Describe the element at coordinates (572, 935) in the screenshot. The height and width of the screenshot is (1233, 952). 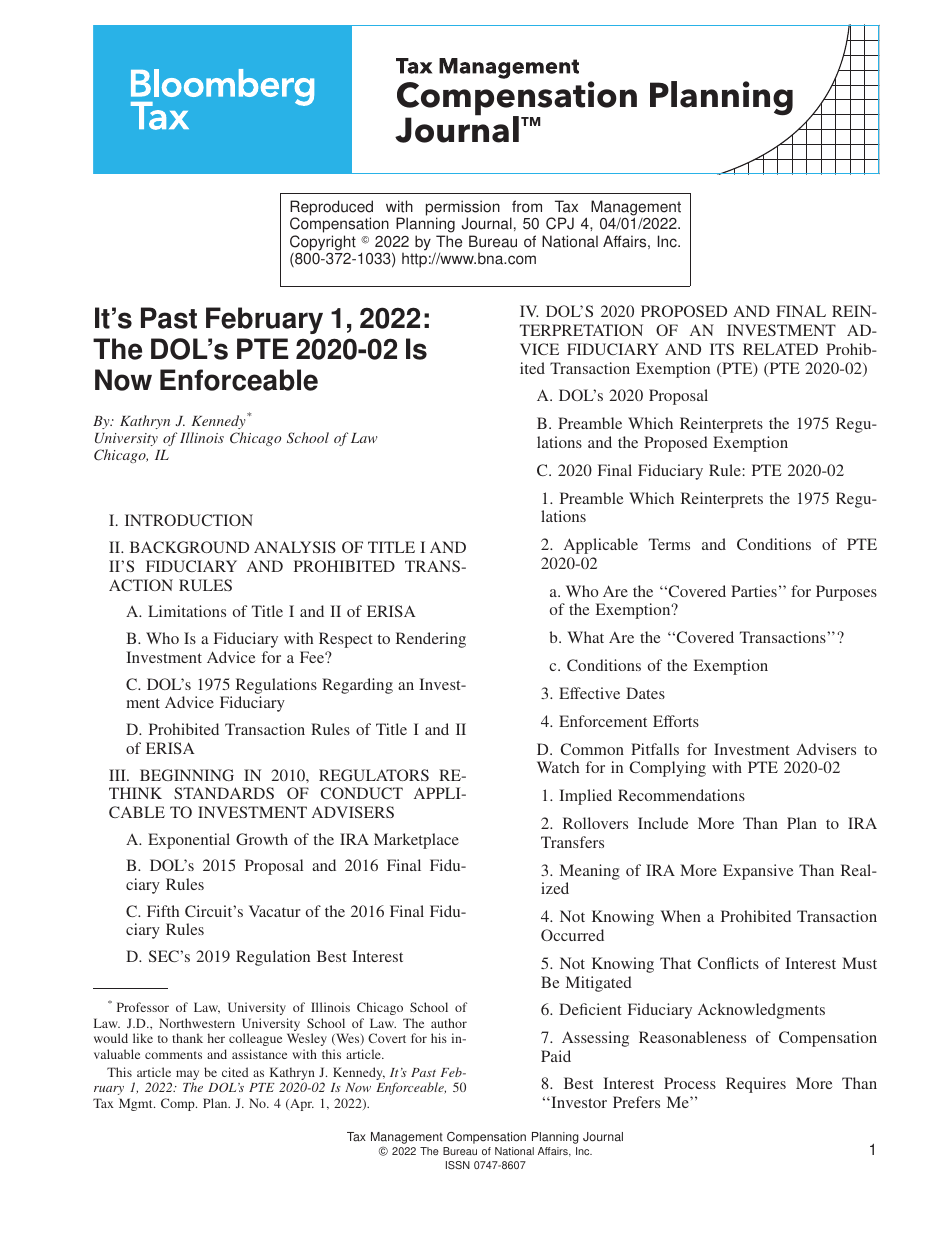
I see `Occurred` at that location.
